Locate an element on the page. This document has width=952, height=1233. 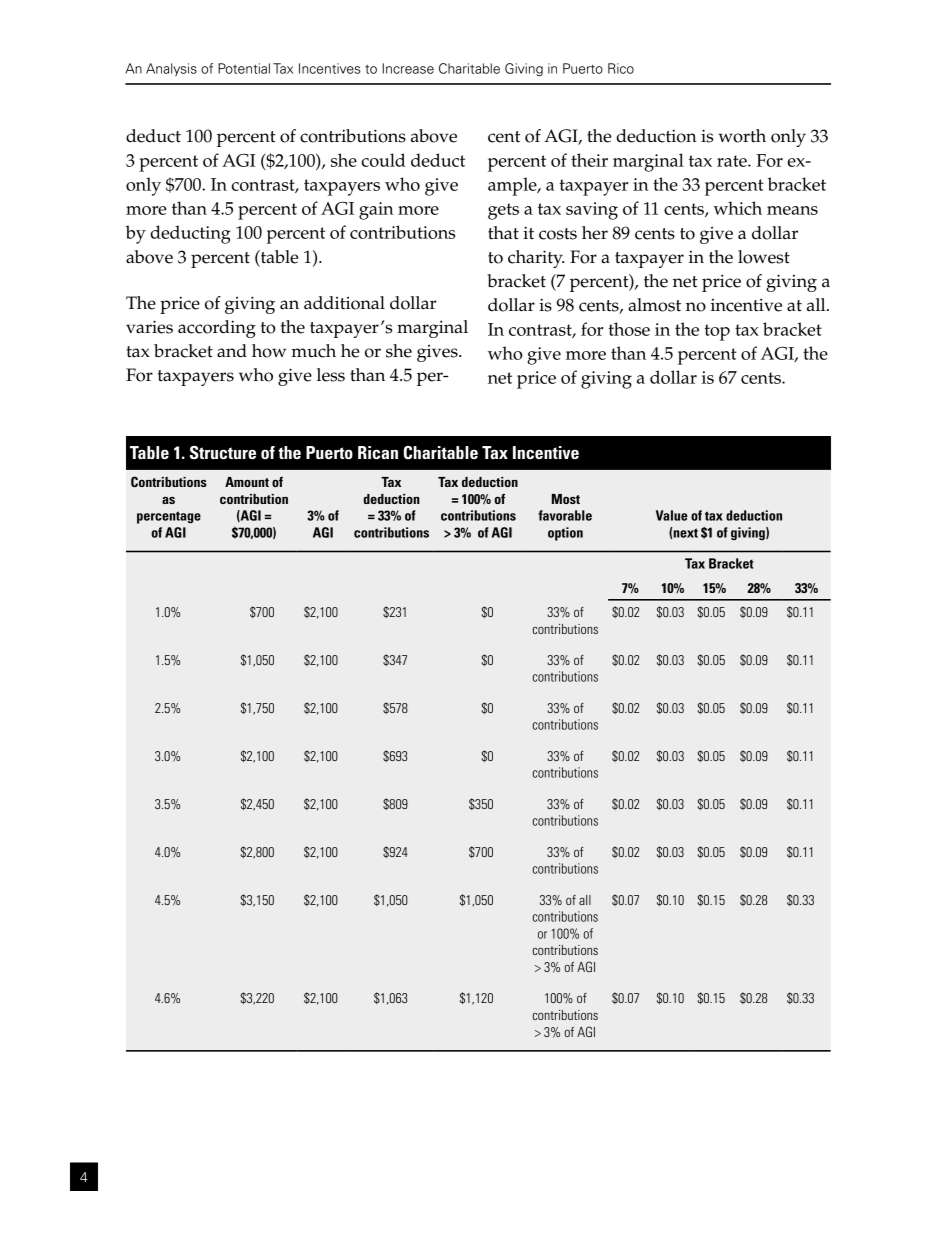
Amount is located at coordinates (247, 482).
